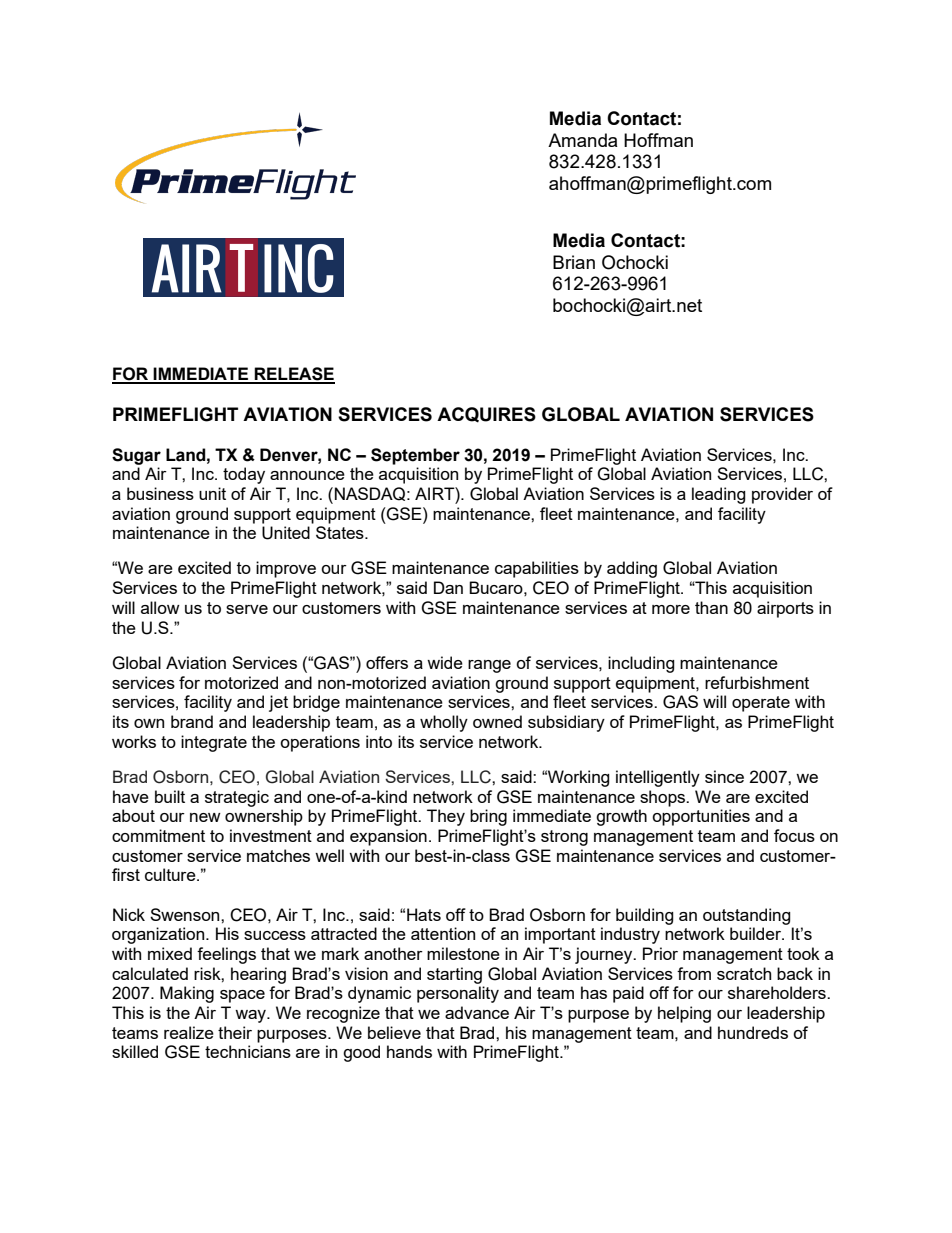 The height and width of the page is (1233, 952). I want to click on provider, so click(782, 495).
